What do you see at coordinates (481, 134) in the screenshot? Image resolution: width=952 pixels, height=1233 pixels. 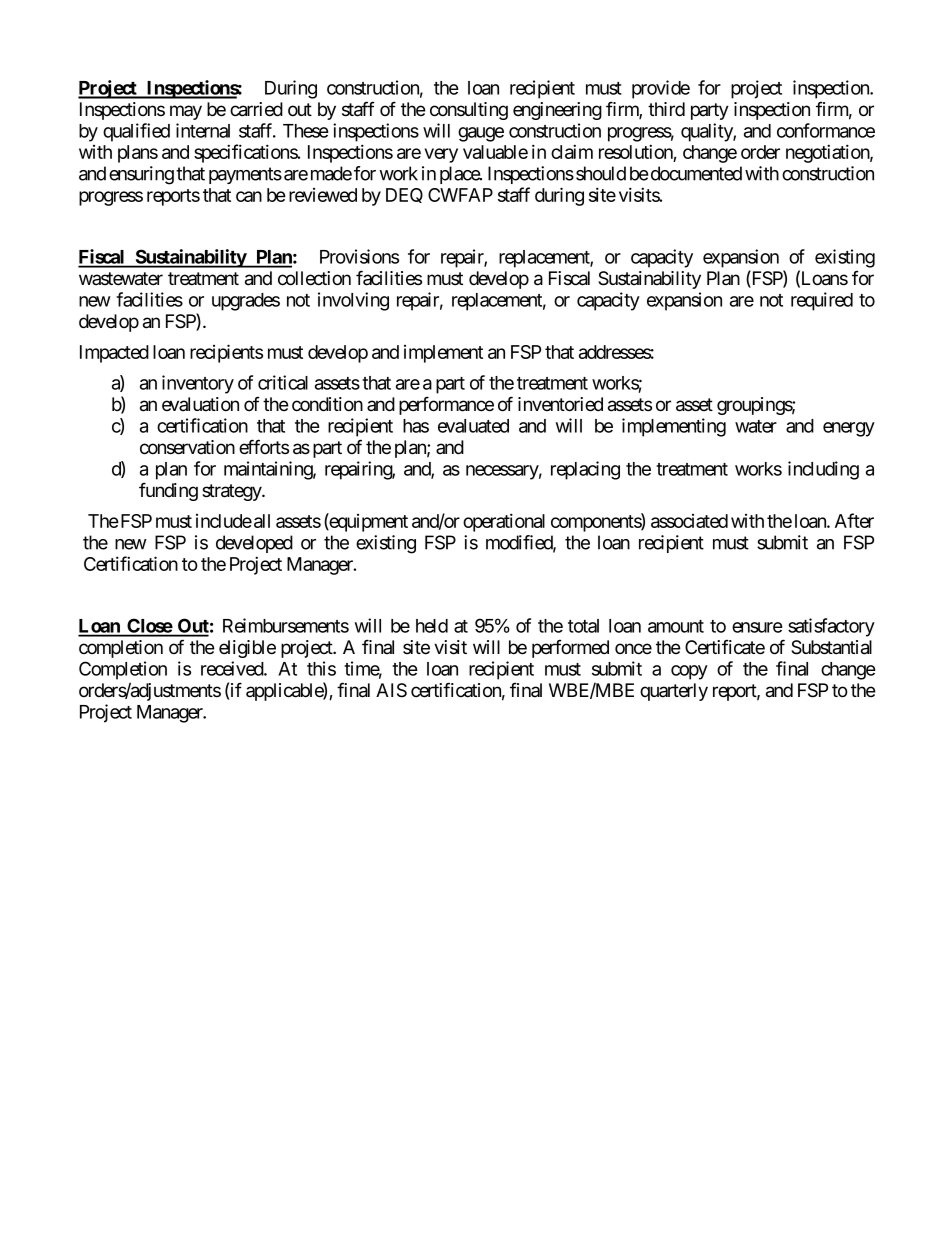 I see `gauge` at bounding box center [481, 134].
